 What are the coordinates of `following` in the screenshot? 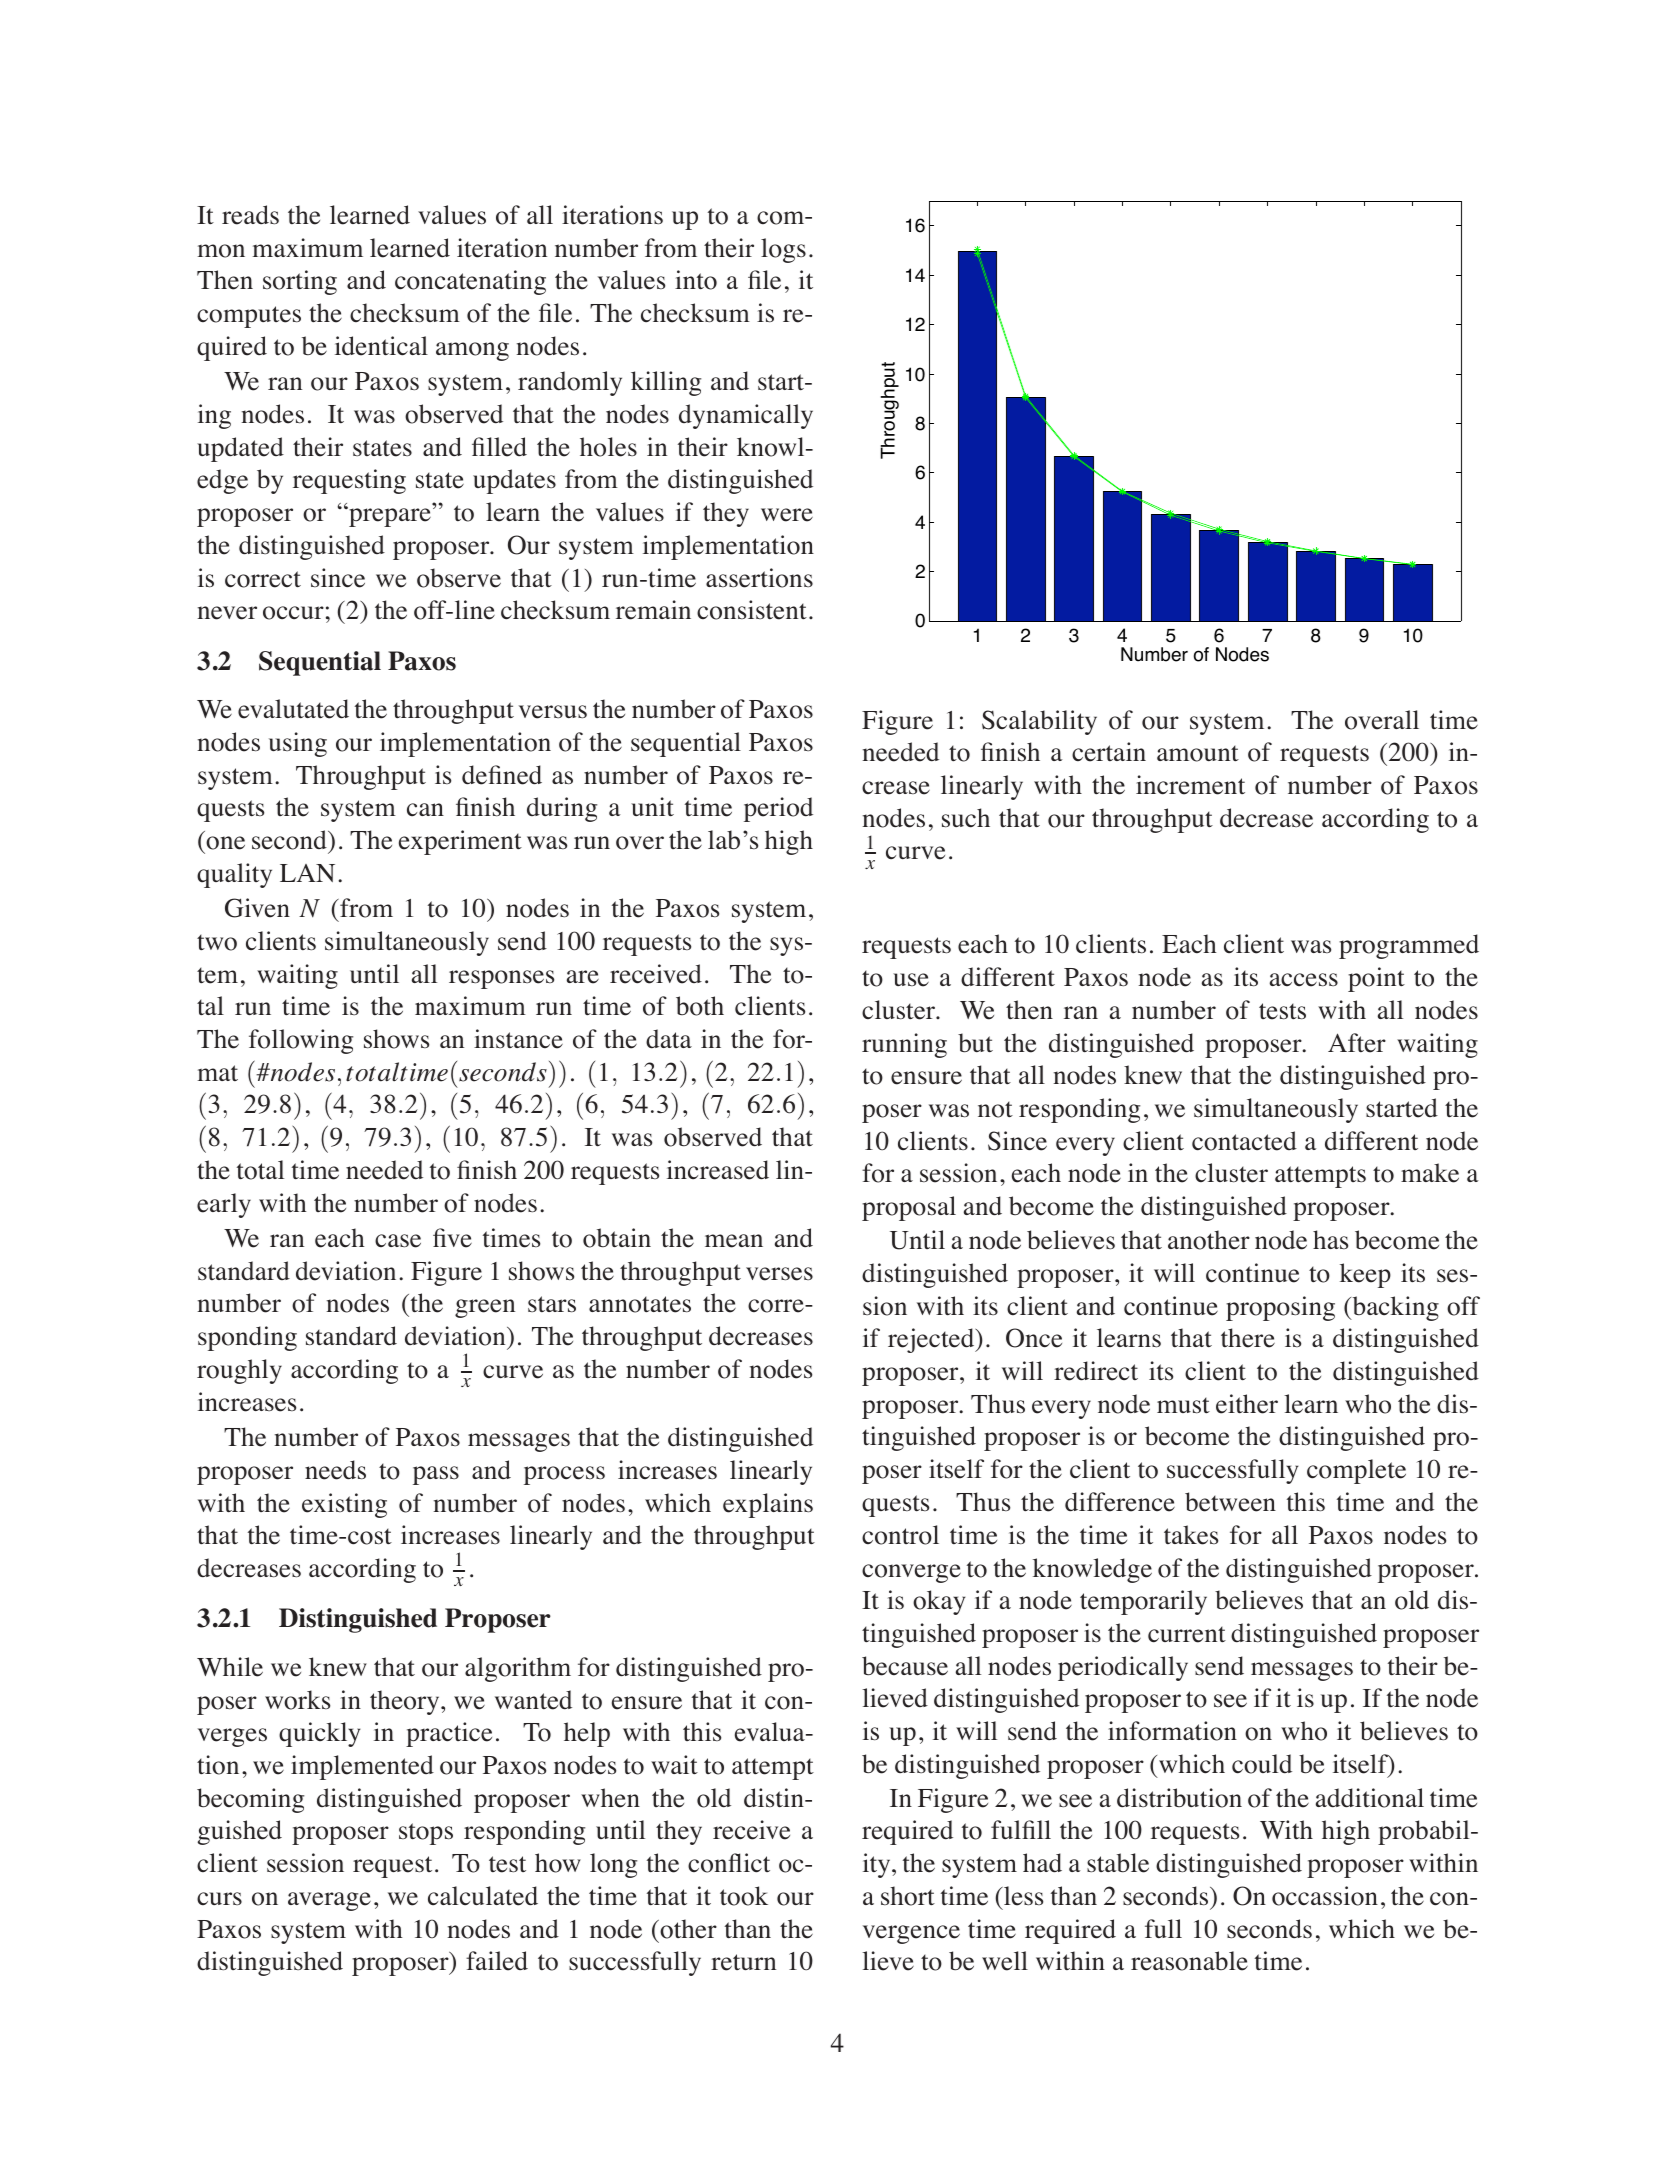 It's located at (301, 1041).
